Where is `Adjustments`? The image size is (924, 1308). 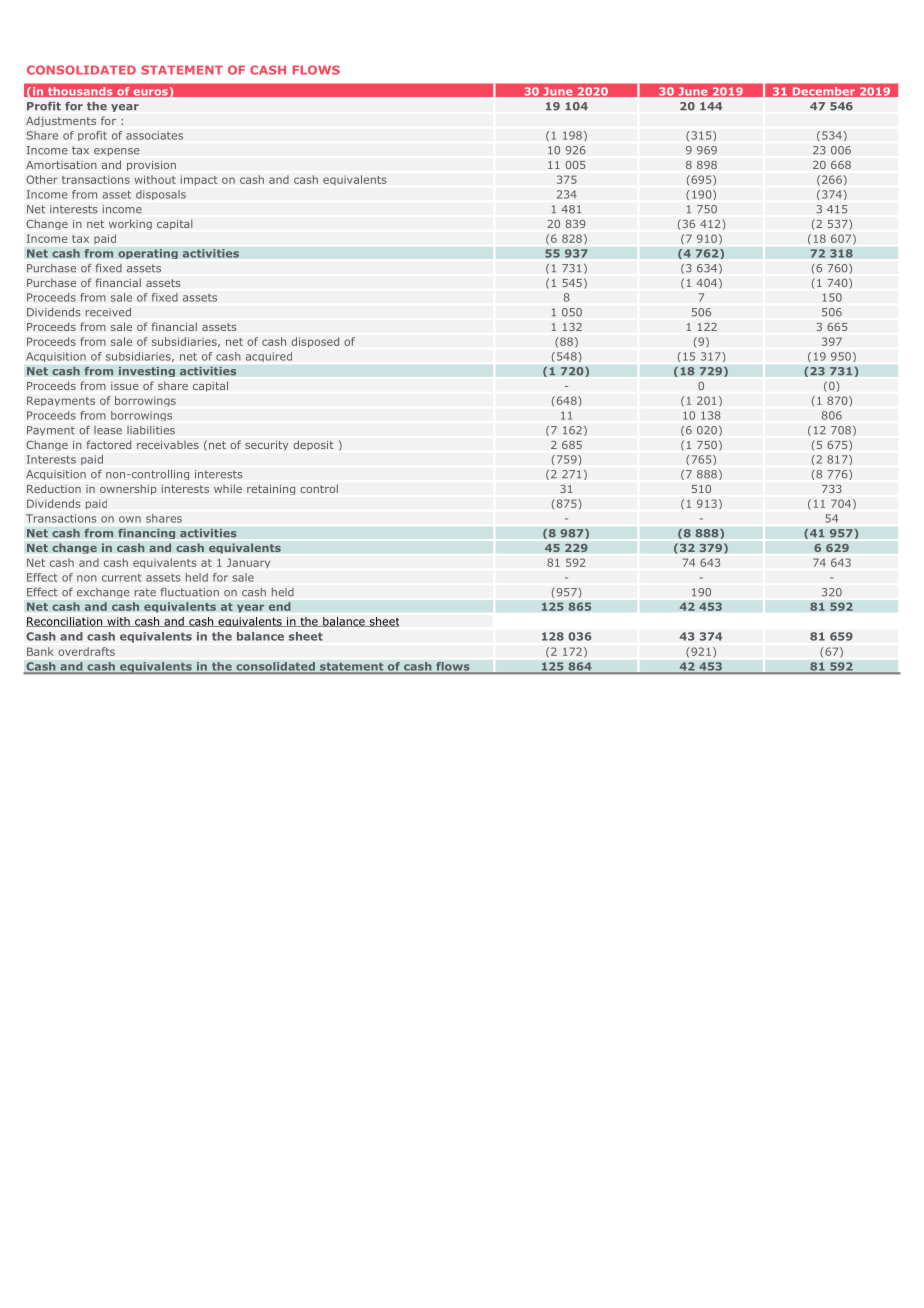
Adjustments is located at coordinates (61, 121).
